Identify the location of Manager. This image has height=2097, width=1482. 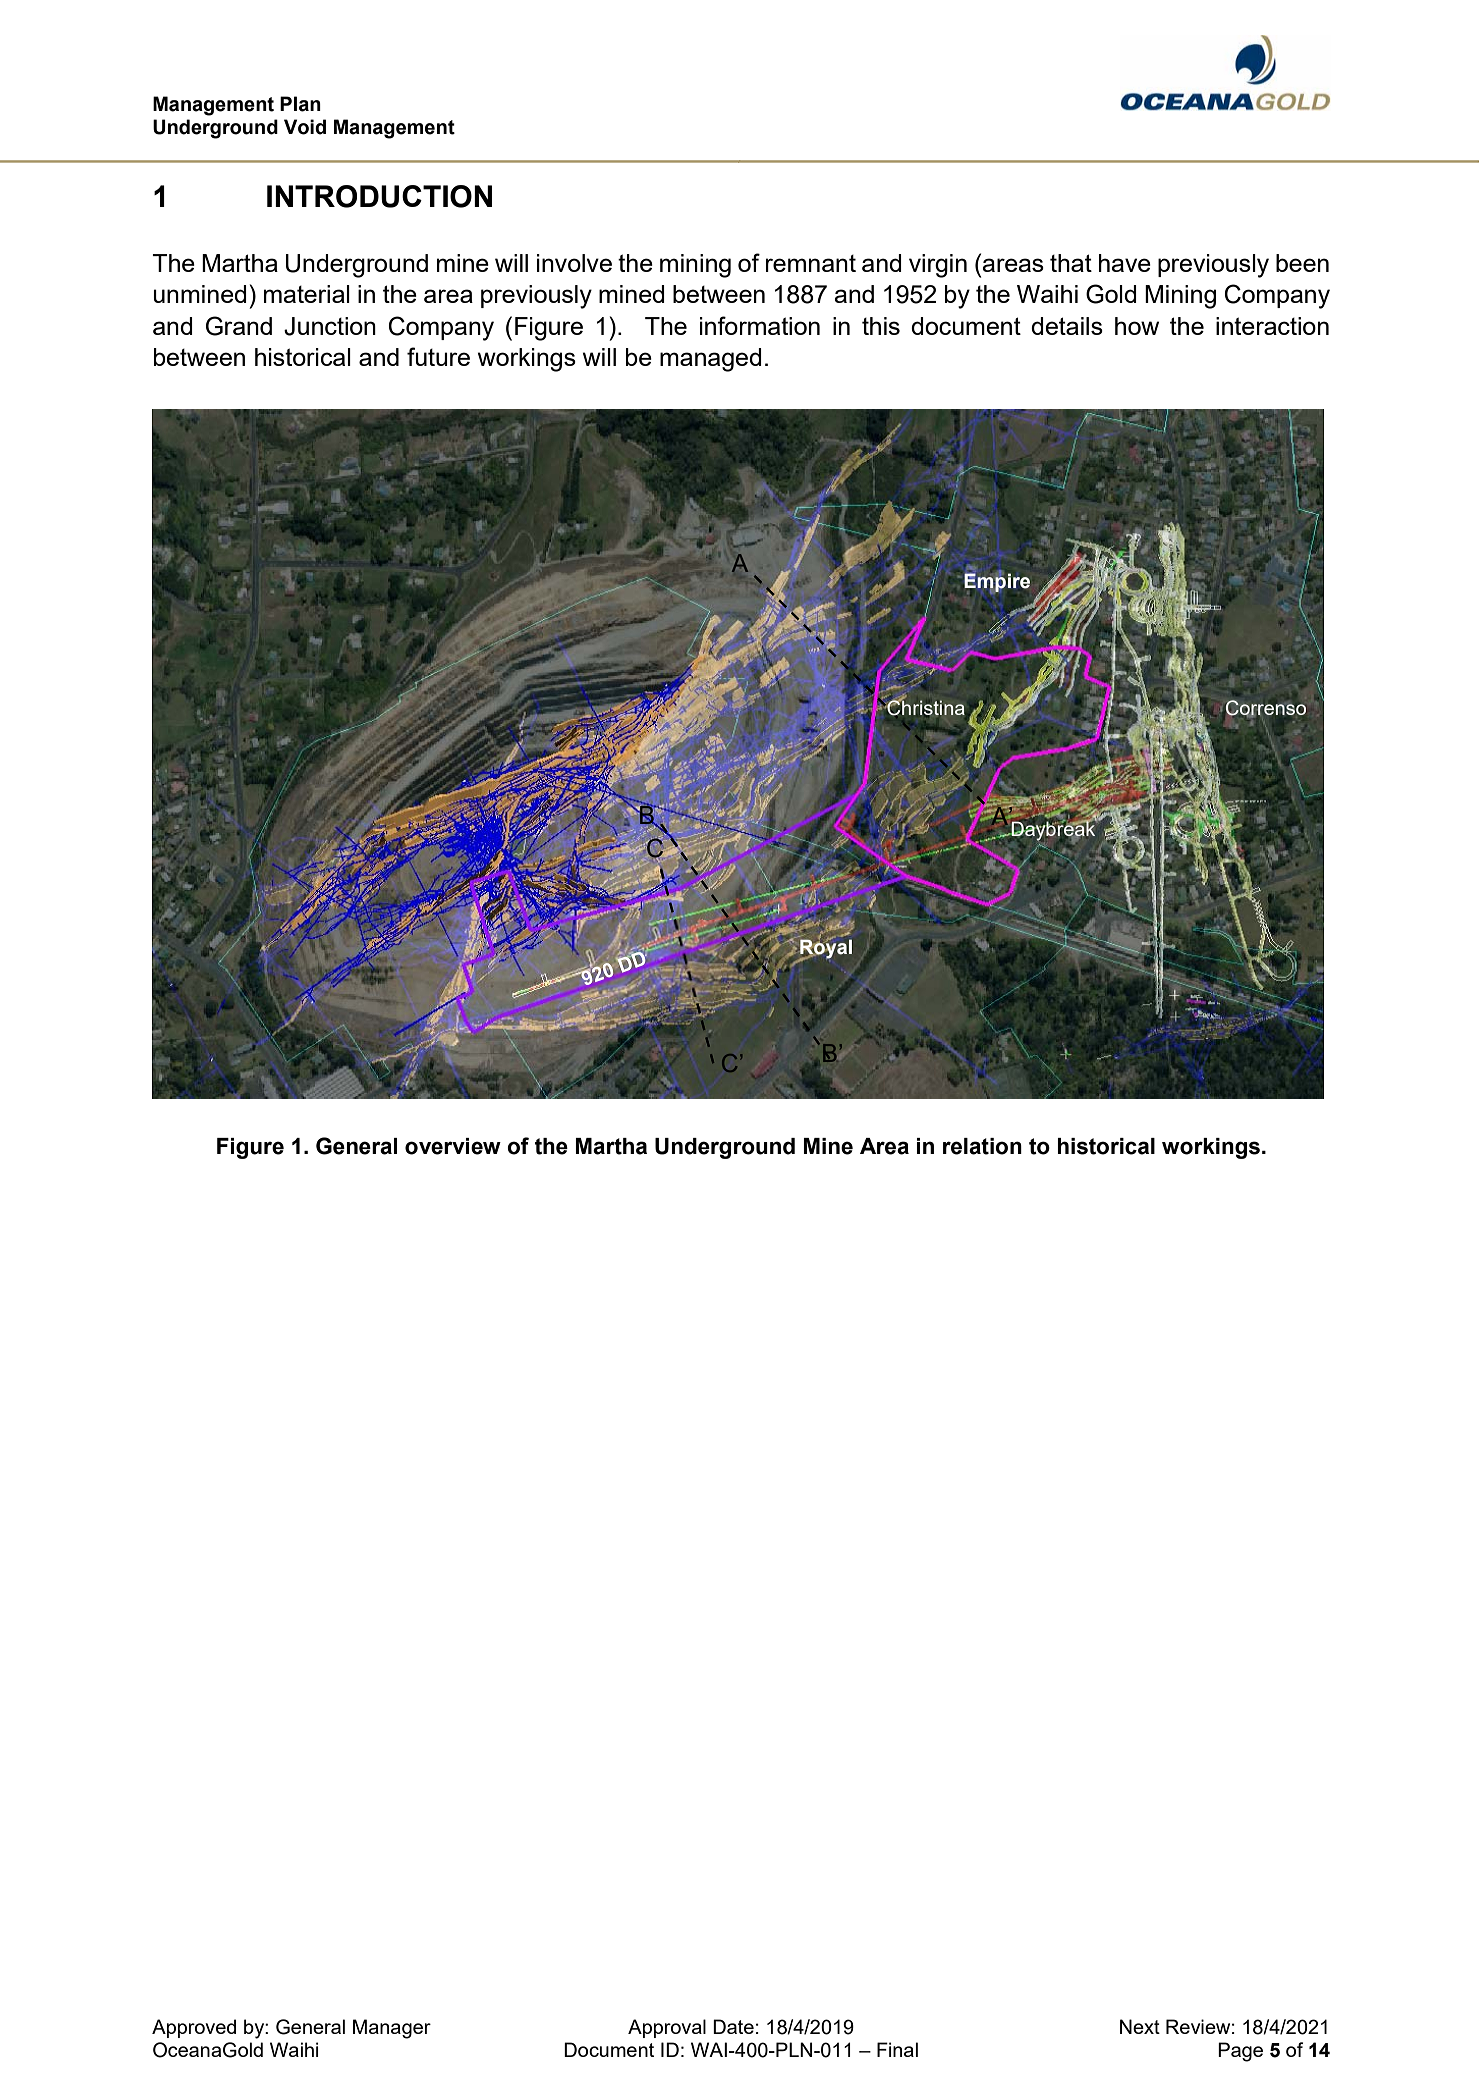
(392, 2029).
